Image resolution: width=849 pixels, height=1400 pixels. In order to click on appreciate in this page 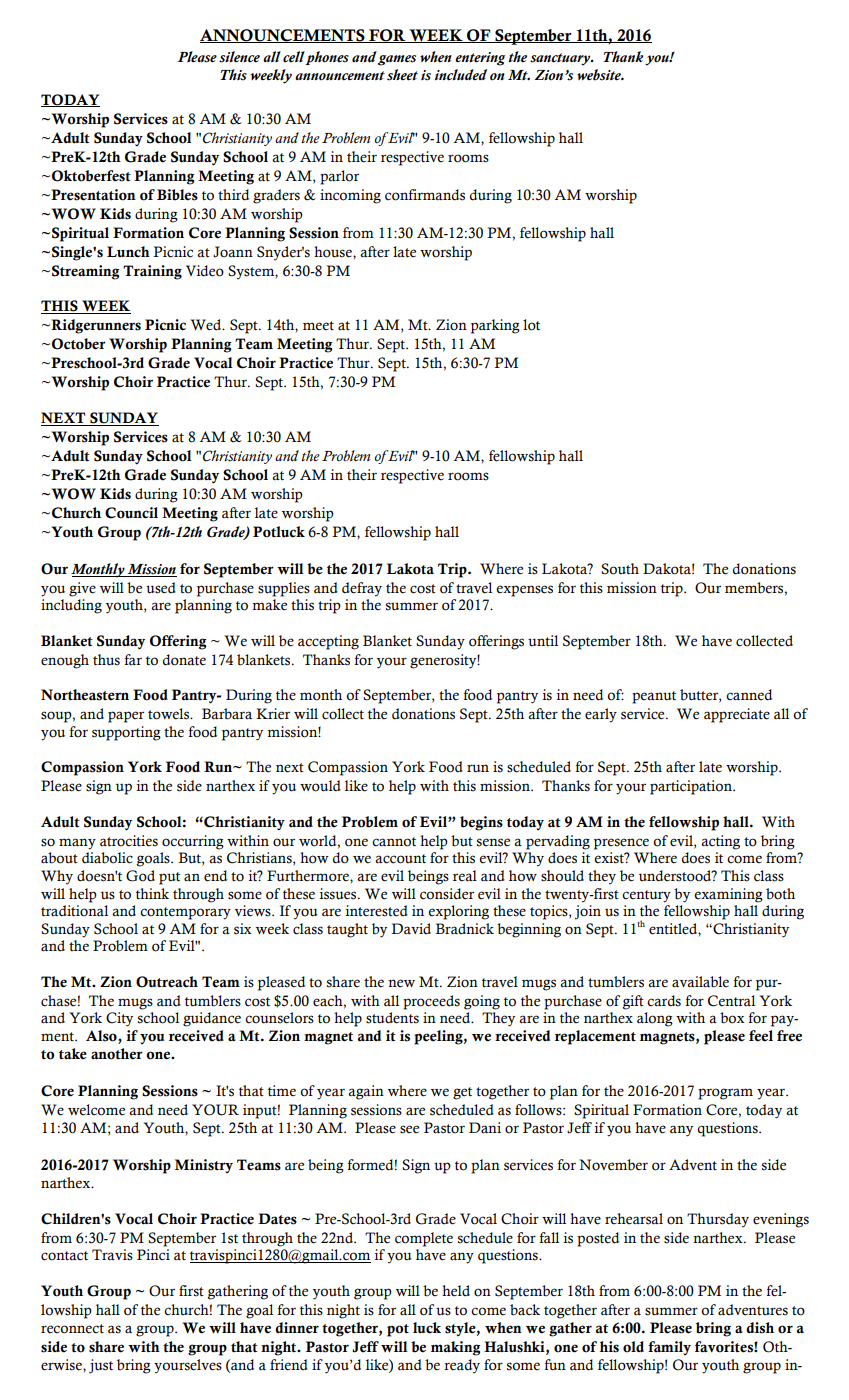, I will do `click(737, 715)`.
